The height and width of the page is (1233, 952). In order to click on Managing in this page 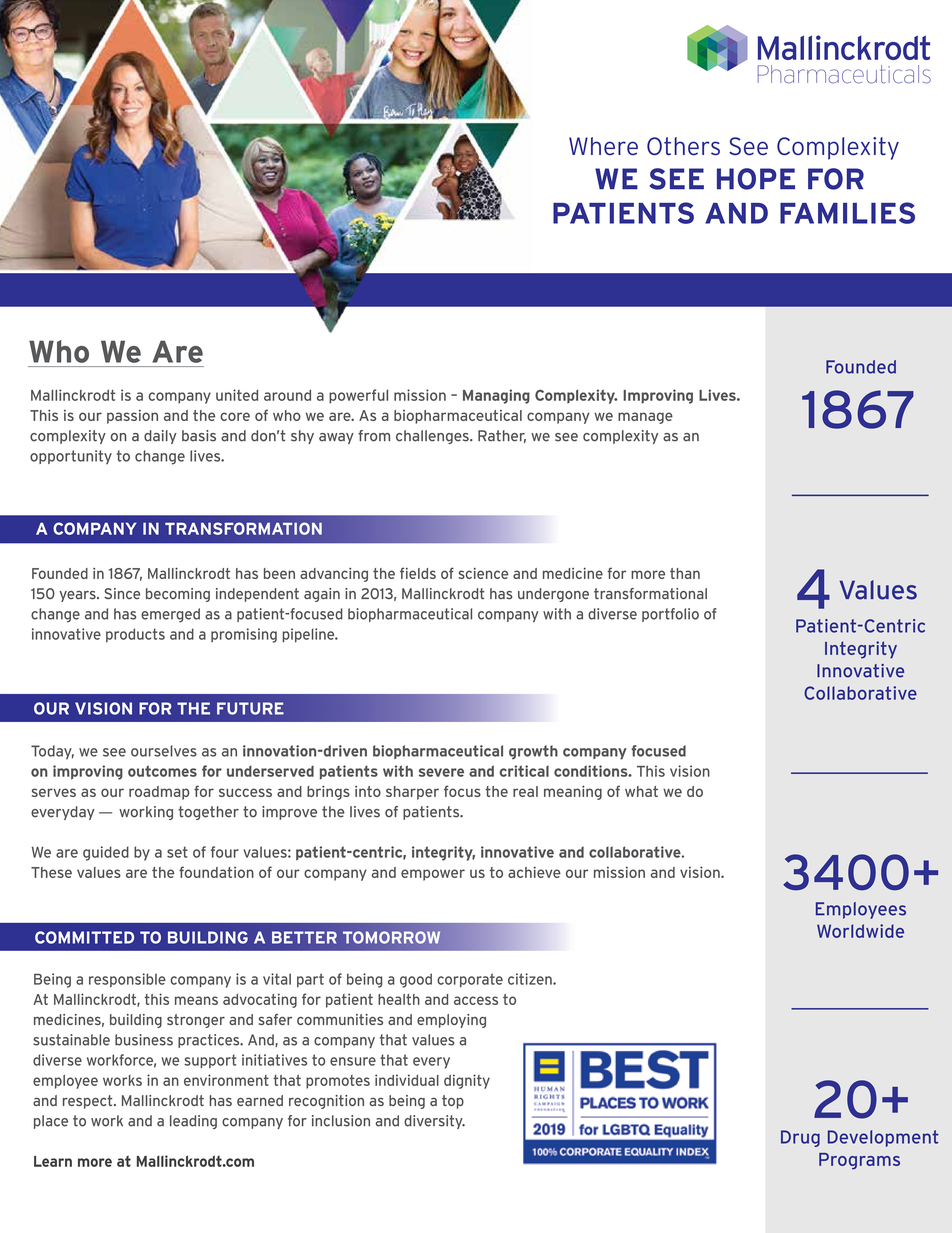, I will do `click(496, 396)`.
